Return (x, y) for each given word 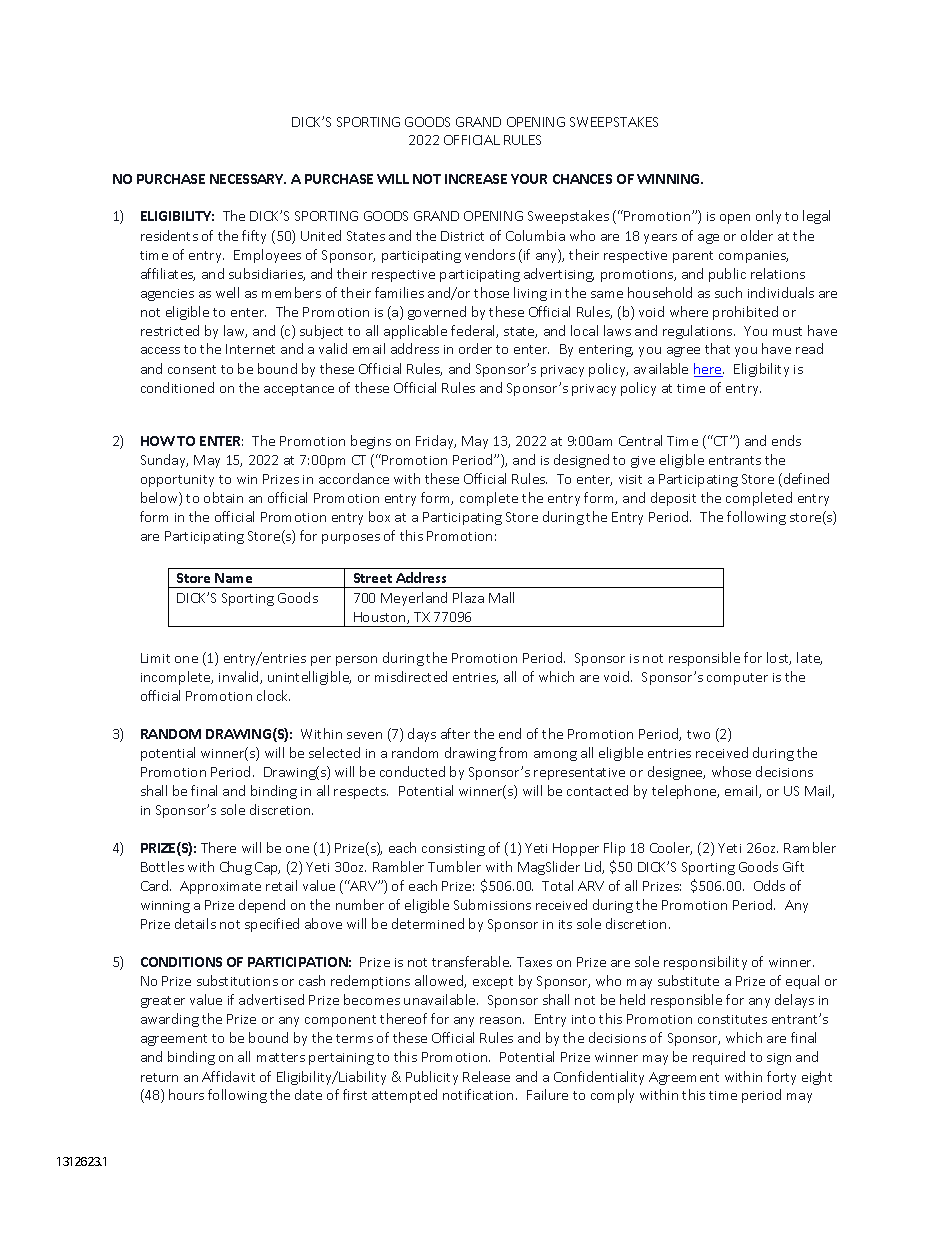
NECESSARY (248, 179)
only (768, 217)
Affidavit (228, 1076)
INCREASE (476, 179)
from (513, 752)
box (379, 516)
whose (731, 771)
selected (334, 752)
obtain (223, 497)
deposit (673, 499)
